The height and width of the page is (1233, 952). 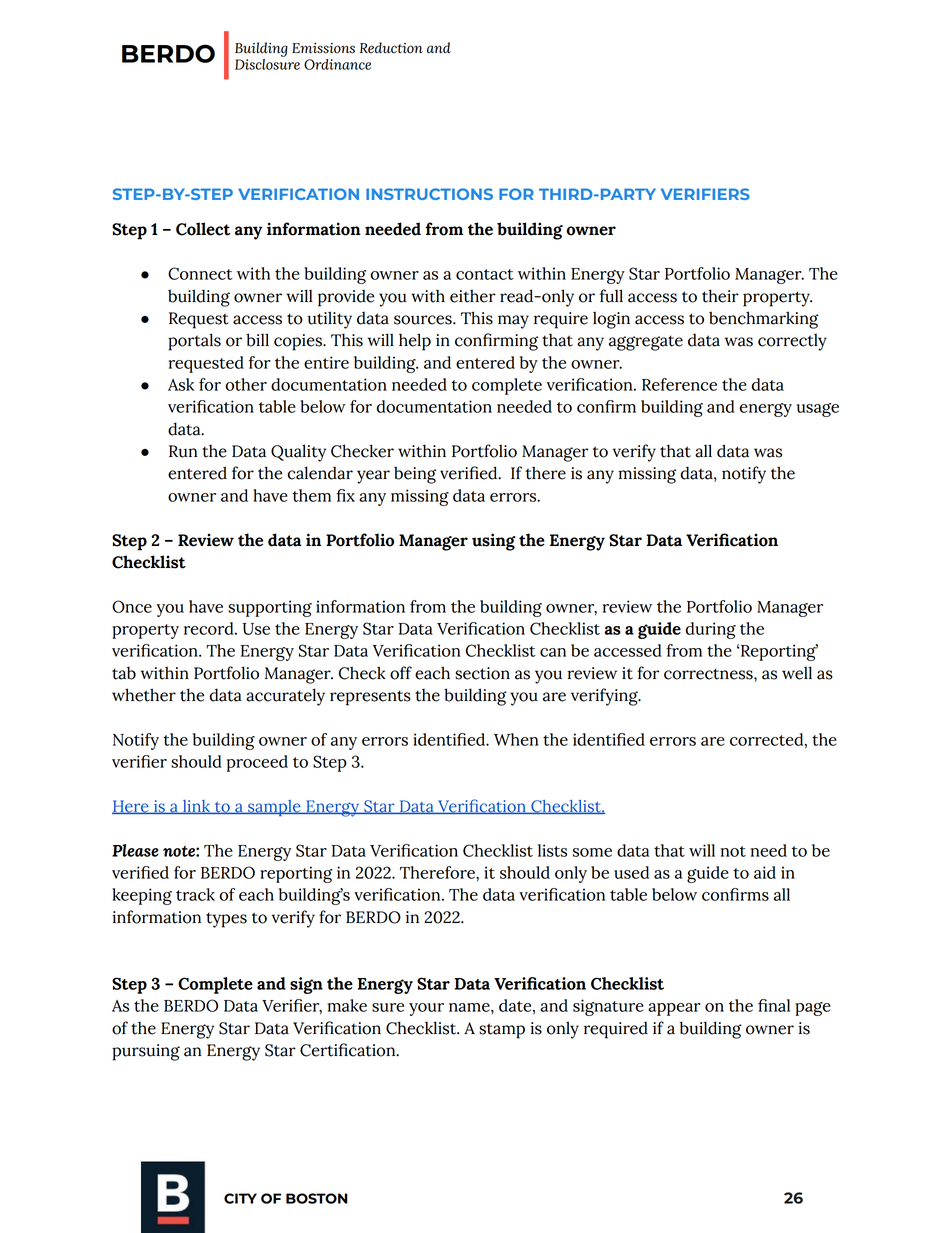 What do you see at coordinates (240, 1198) in the page?
I see `CITY` at bounding box center [240, 1198].
